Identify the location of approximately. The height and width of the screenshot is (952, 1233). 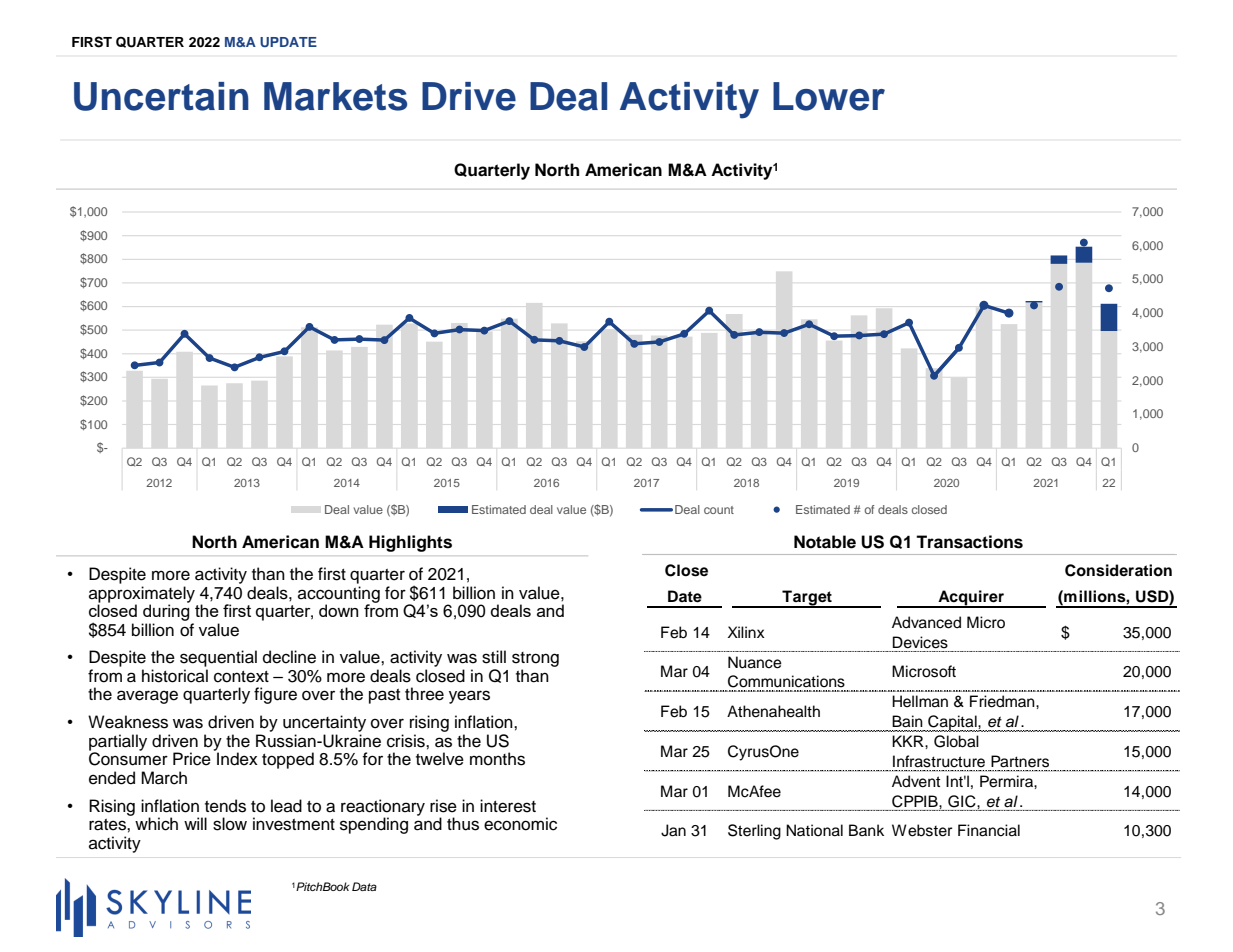
(142, 595).
